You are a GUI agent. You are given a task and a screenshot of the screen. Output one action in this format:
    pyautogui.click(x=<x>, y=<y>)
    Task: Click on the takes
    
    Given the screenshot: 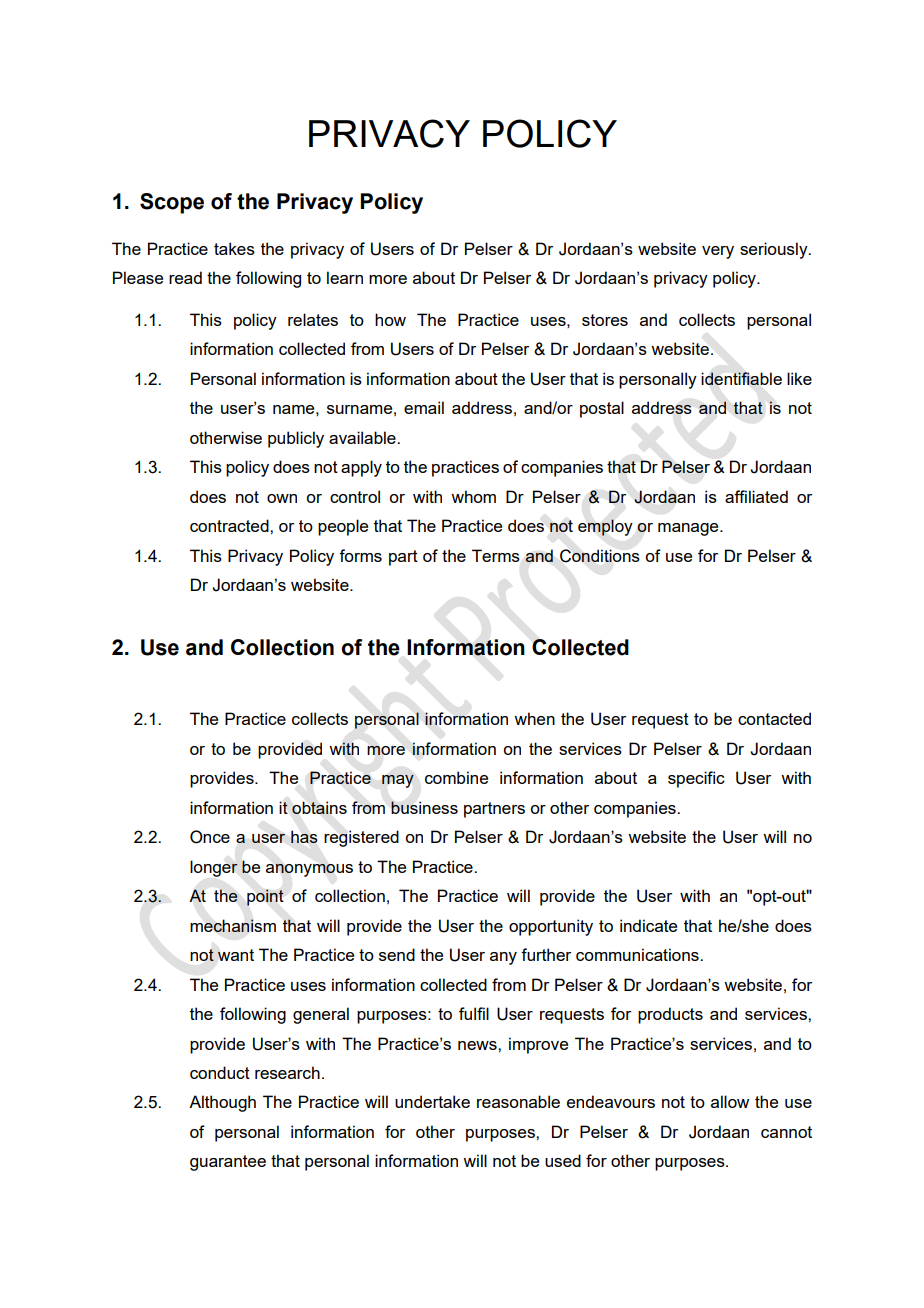 What is the action you would take?
    pyautogui.click(x=234, y=248)
